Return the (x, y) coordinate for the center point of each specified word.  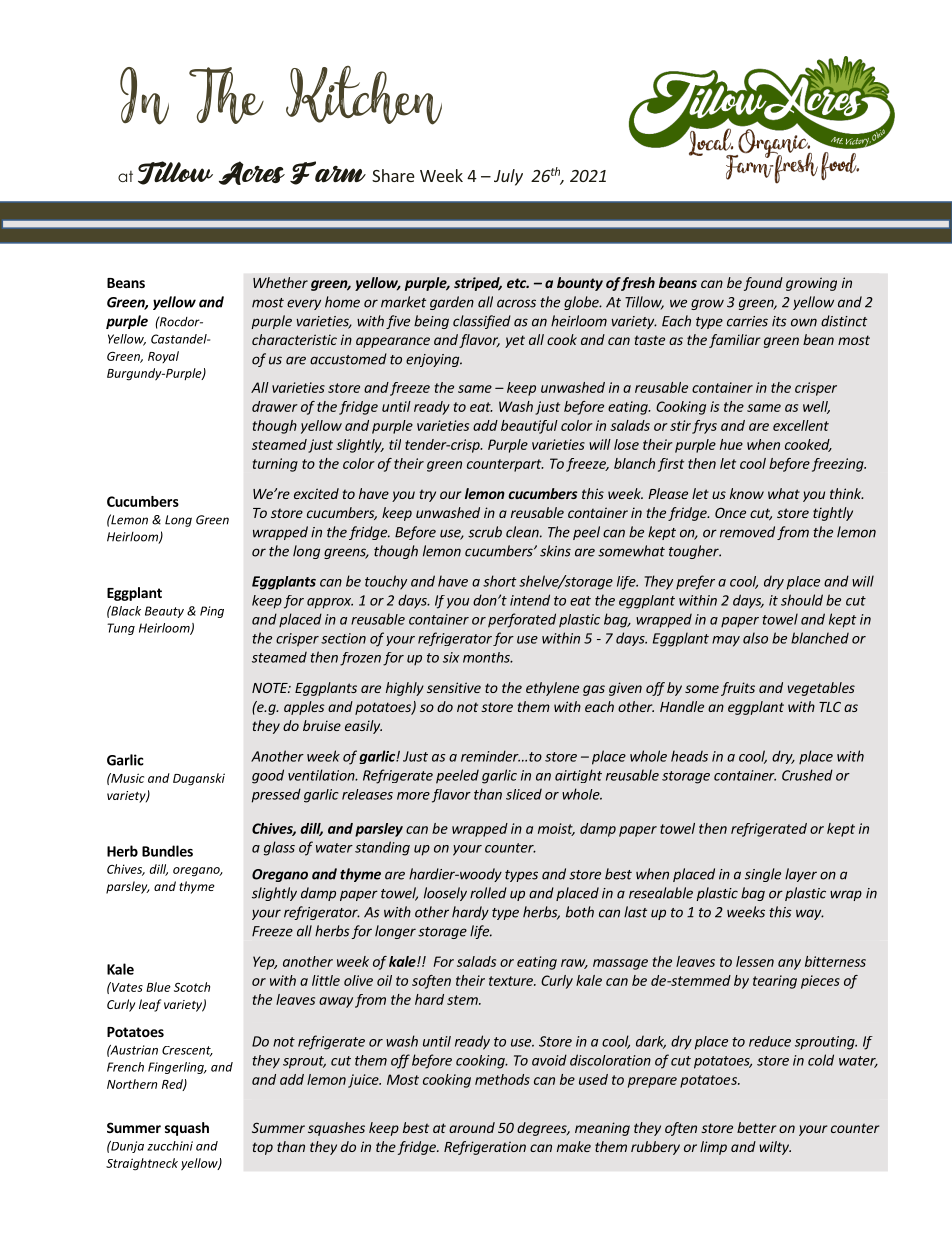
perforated (522, 620)
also (755, 638)
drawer (275, 406)
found (763, 284)
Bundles (167, 851)
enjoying (434, 360)
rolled (488, 893)
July (508, 177)
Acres (252, 173)
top (263, 1149)
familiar (735, 341)
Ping (212, 612)
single (763, 875)
